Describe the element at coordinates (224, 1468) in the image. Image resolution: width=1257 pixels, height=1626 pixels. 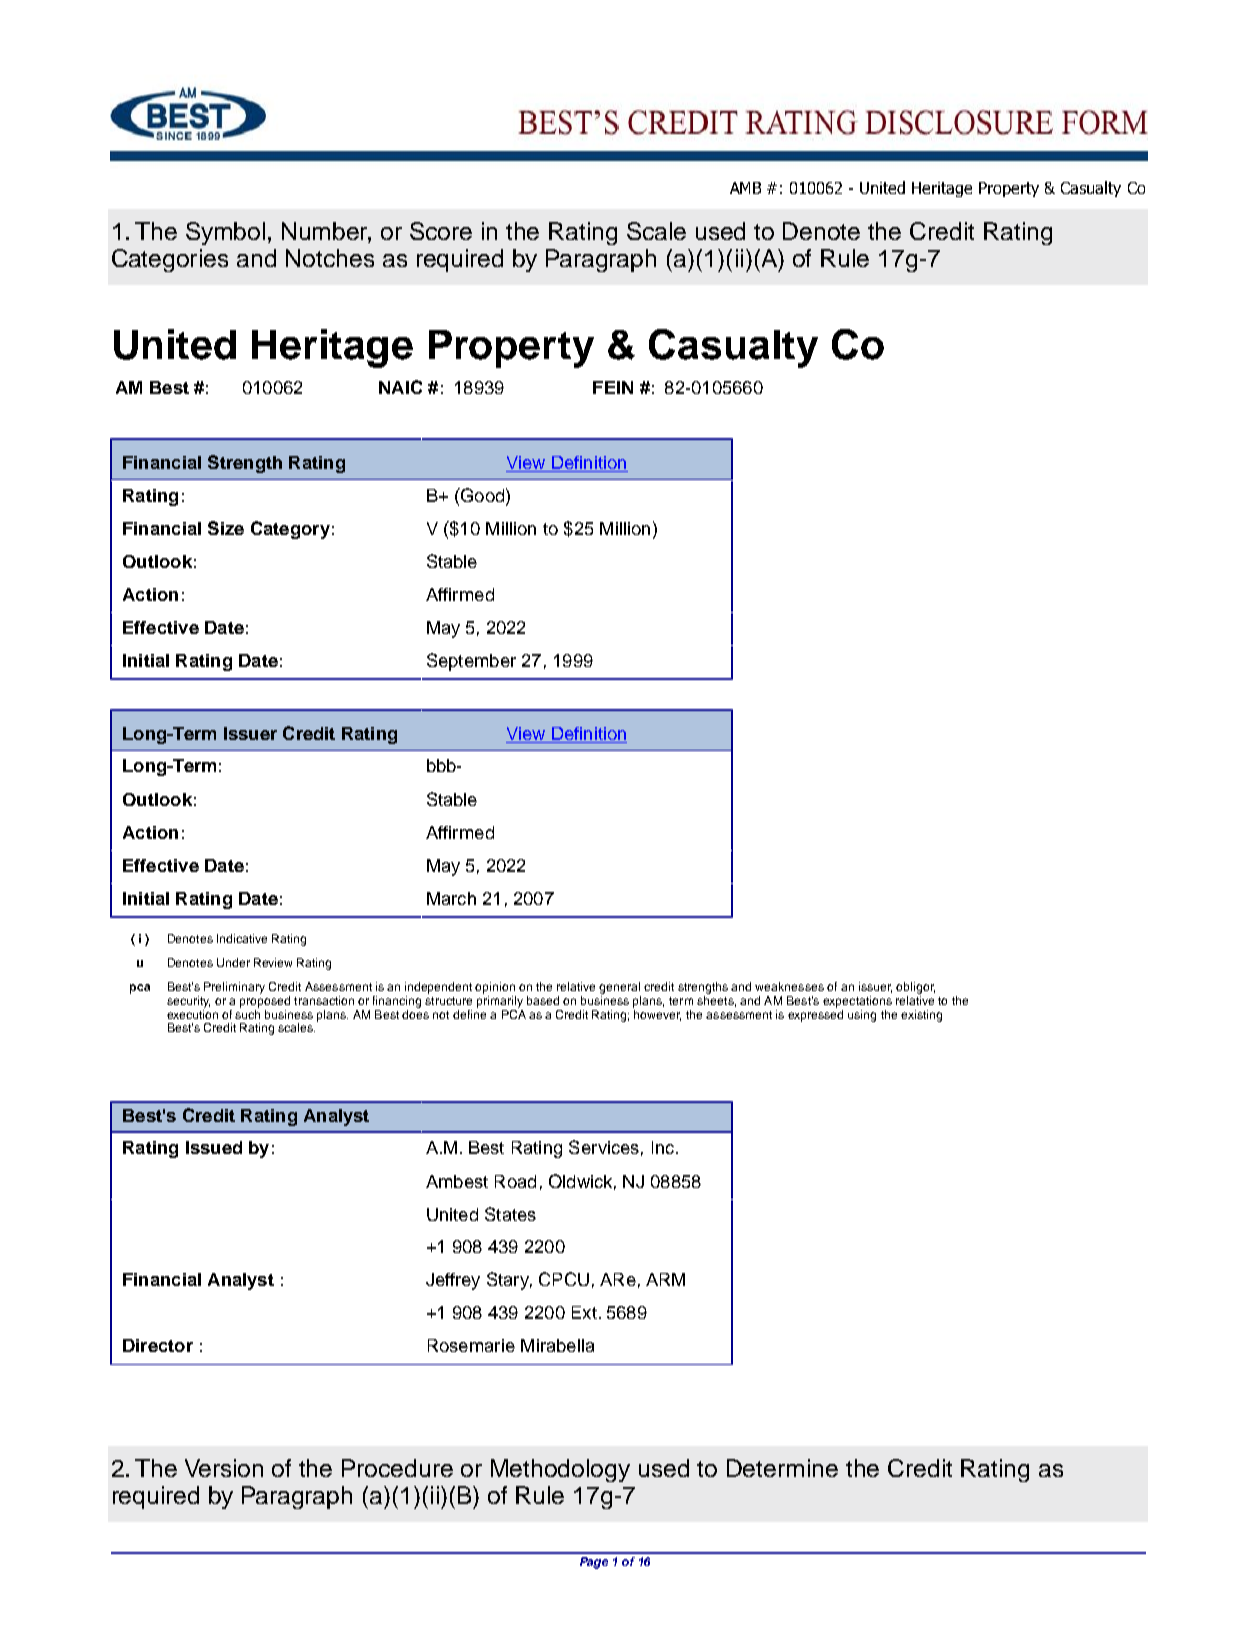
I see `Version` at that location.
